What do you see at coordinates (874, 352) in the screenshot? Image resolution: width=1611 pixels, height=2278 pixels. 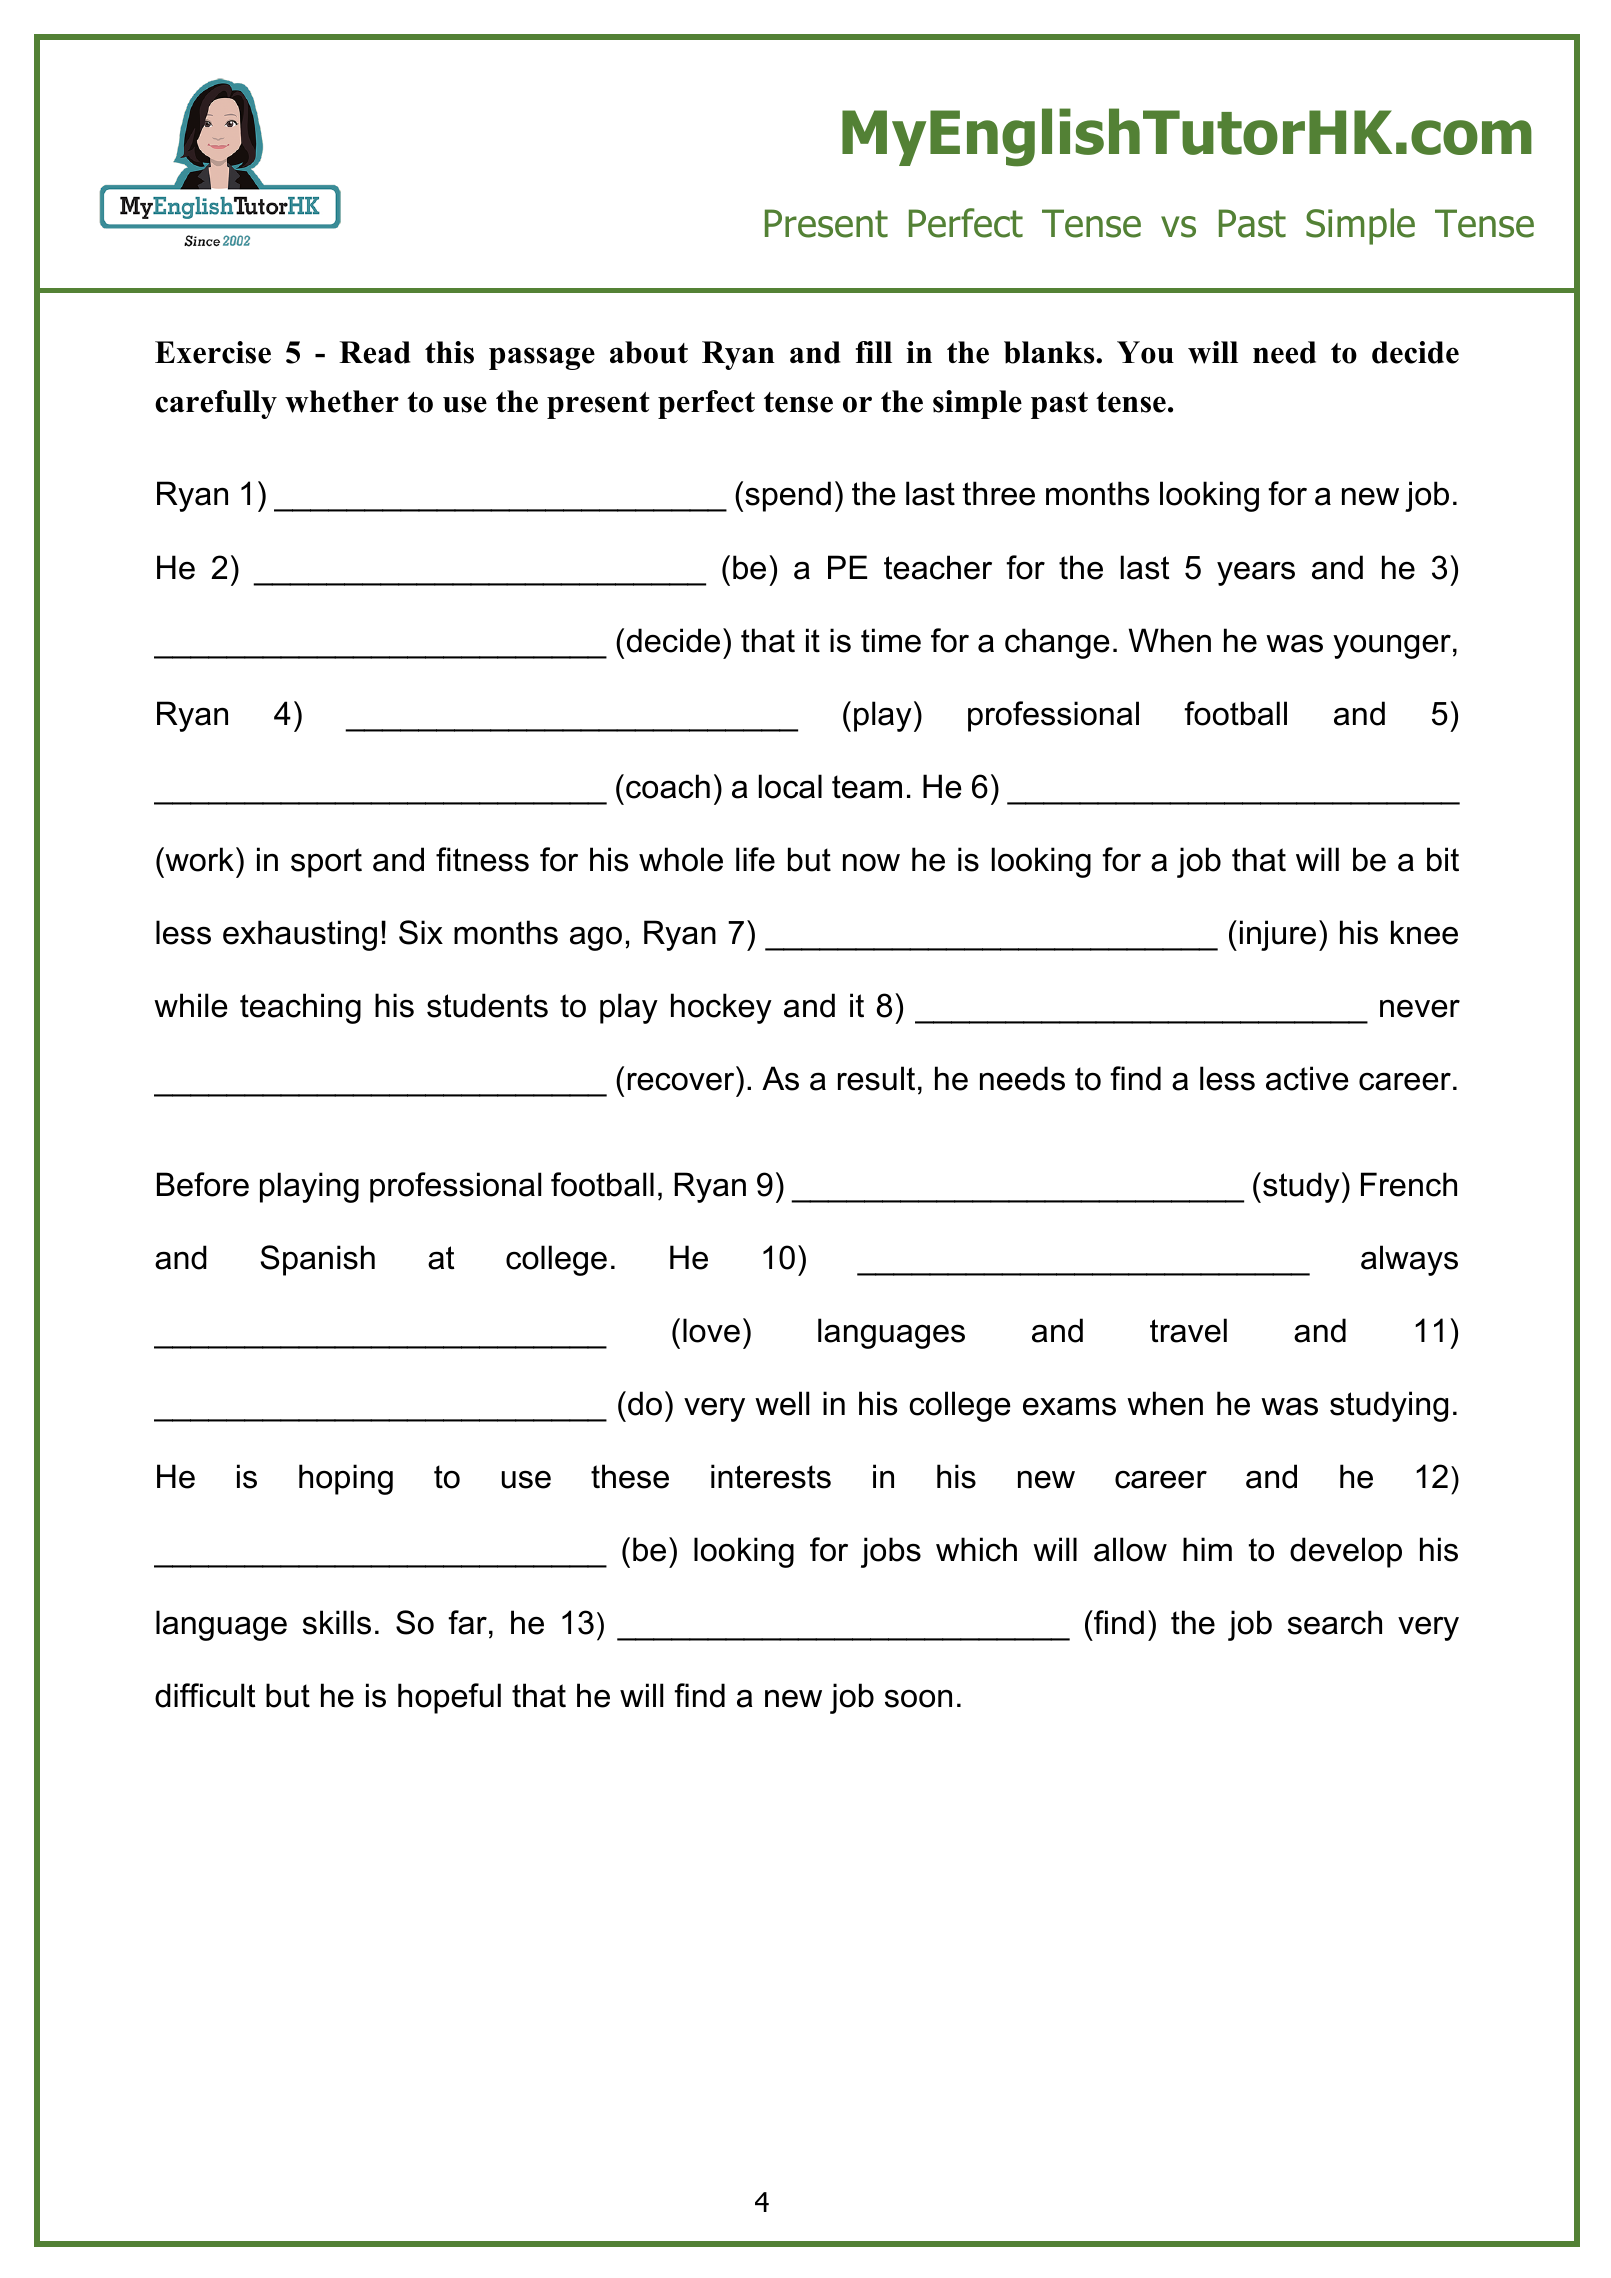 I see `fill` at bounding box center [874, 352].
